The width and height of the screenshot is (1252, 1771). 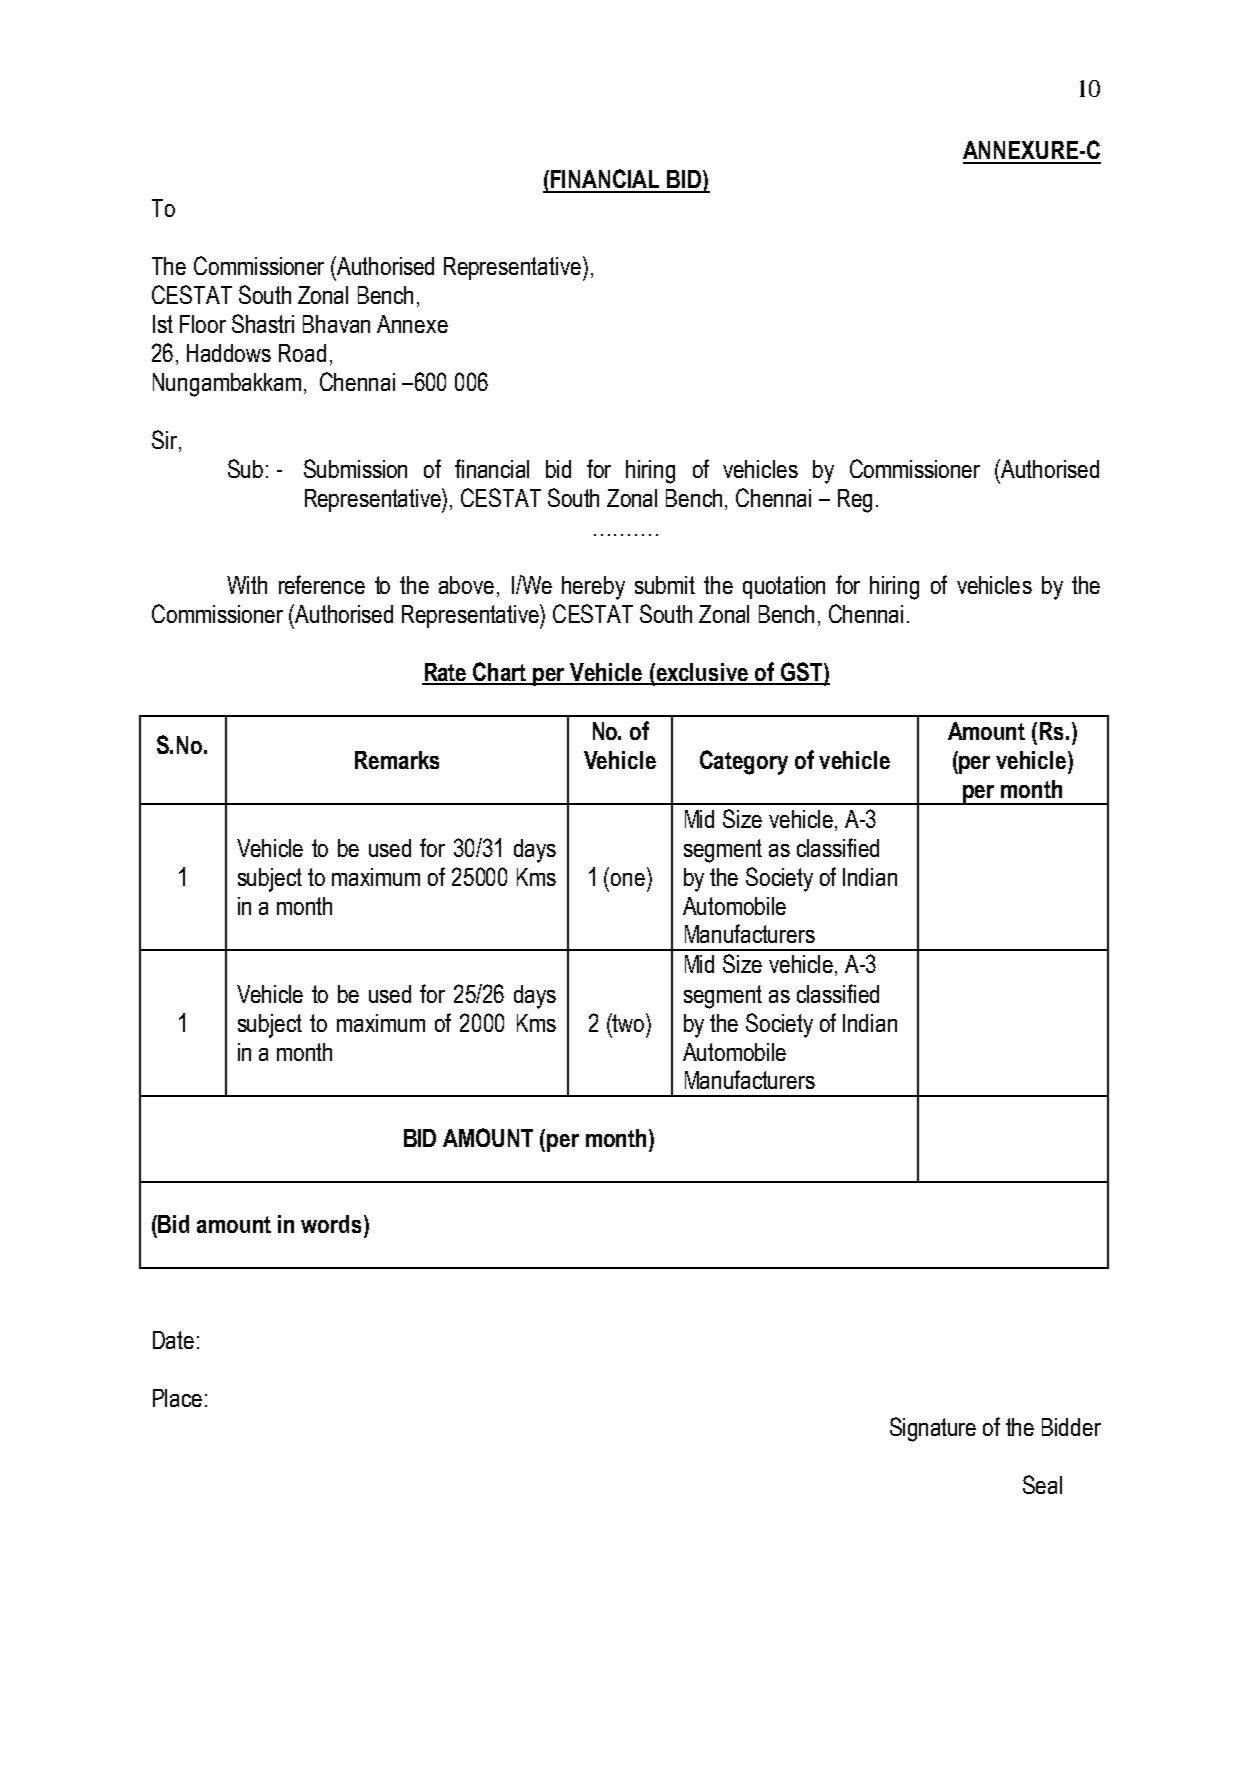 What do you see at coordinates (593, 588) in the screenshot?
I see `hereby` at bounding box center [593, 588].
